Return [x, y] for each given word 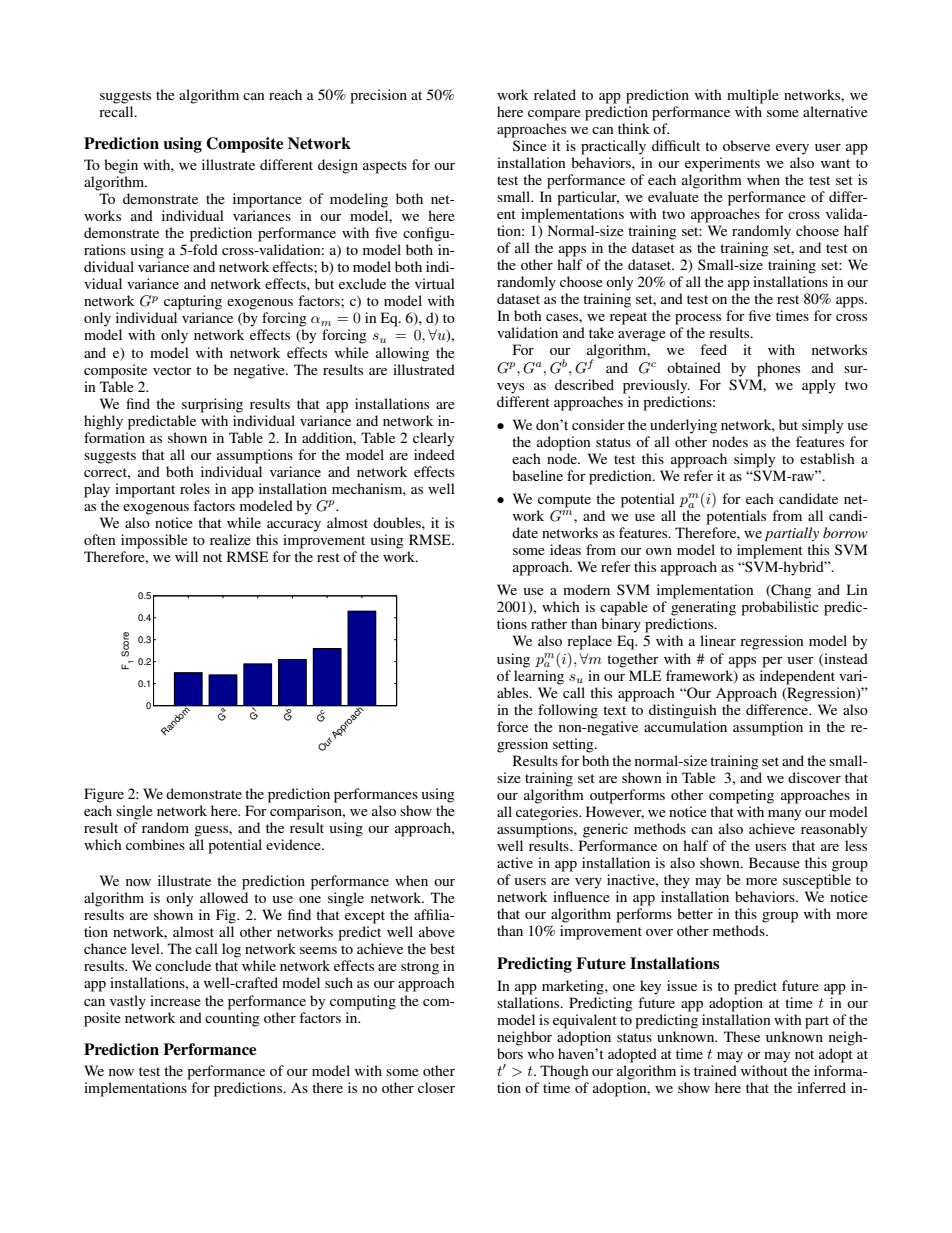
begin [121, 166]
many [784, 815]
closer [436, 1087]
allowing [402, 354]
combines [155, 844]
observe [746, 145]
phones [778, 369]
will [186, 556]
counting [232, 1019]
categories [548, 813]
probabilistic [780, 608]
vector [172, 370]
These [742, 1036]
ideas [565, 549]
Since [530, 145]
